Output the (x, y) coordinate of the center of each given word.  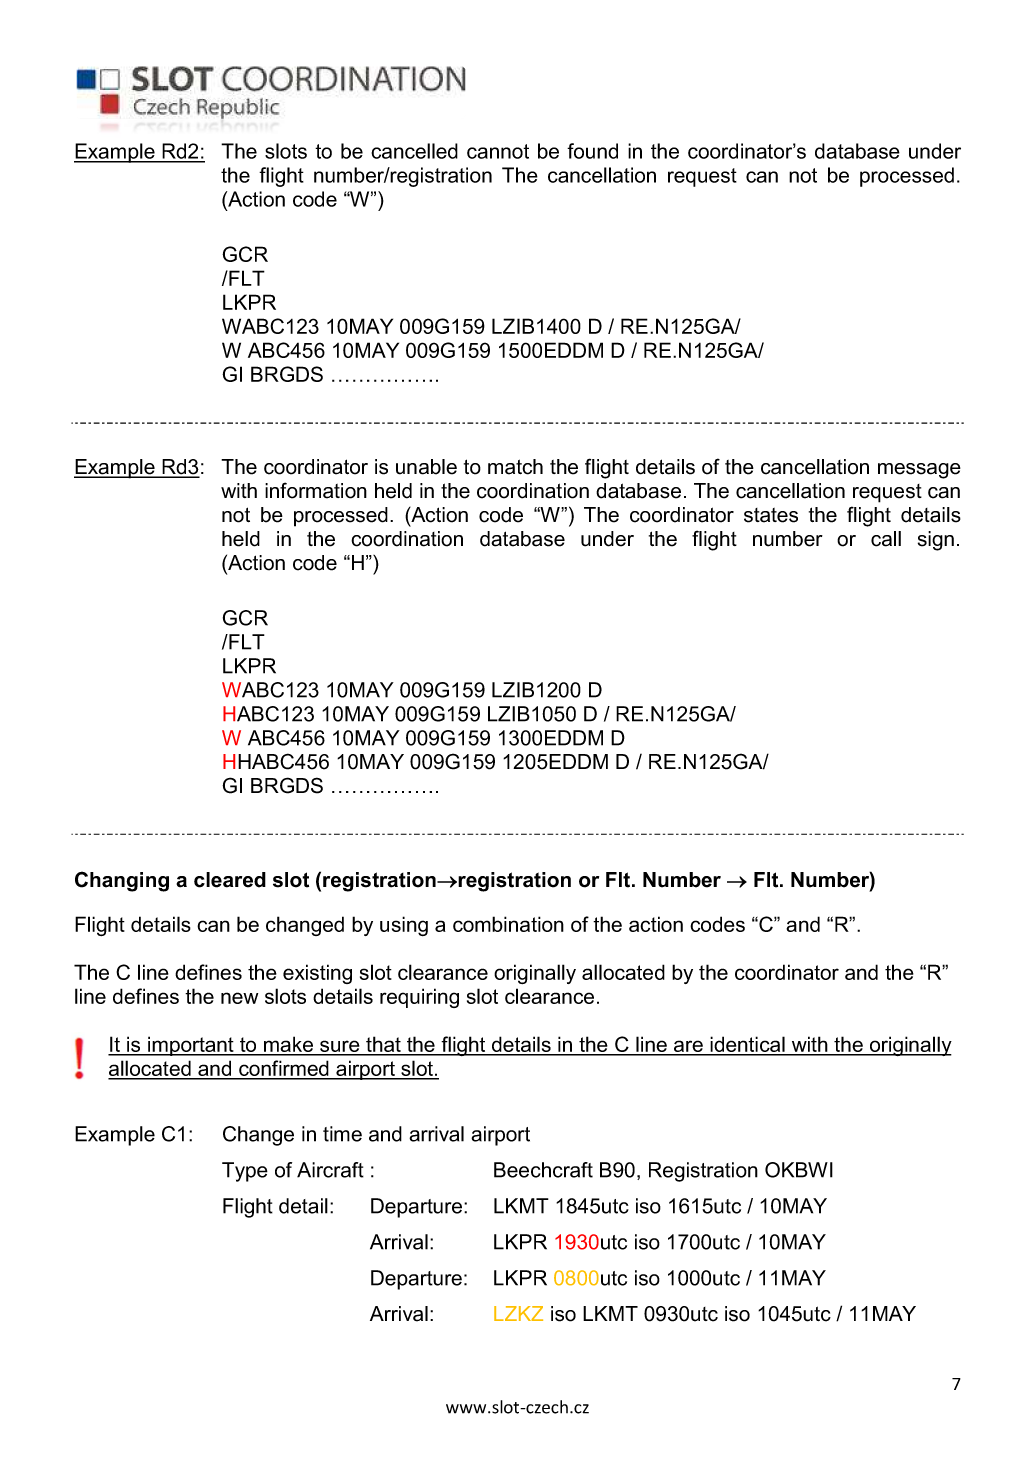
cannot (498, 151)
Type (245, 1172)
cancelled (414, 151)
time (342, 1134)
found (592, 151)
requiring (419, 998)
